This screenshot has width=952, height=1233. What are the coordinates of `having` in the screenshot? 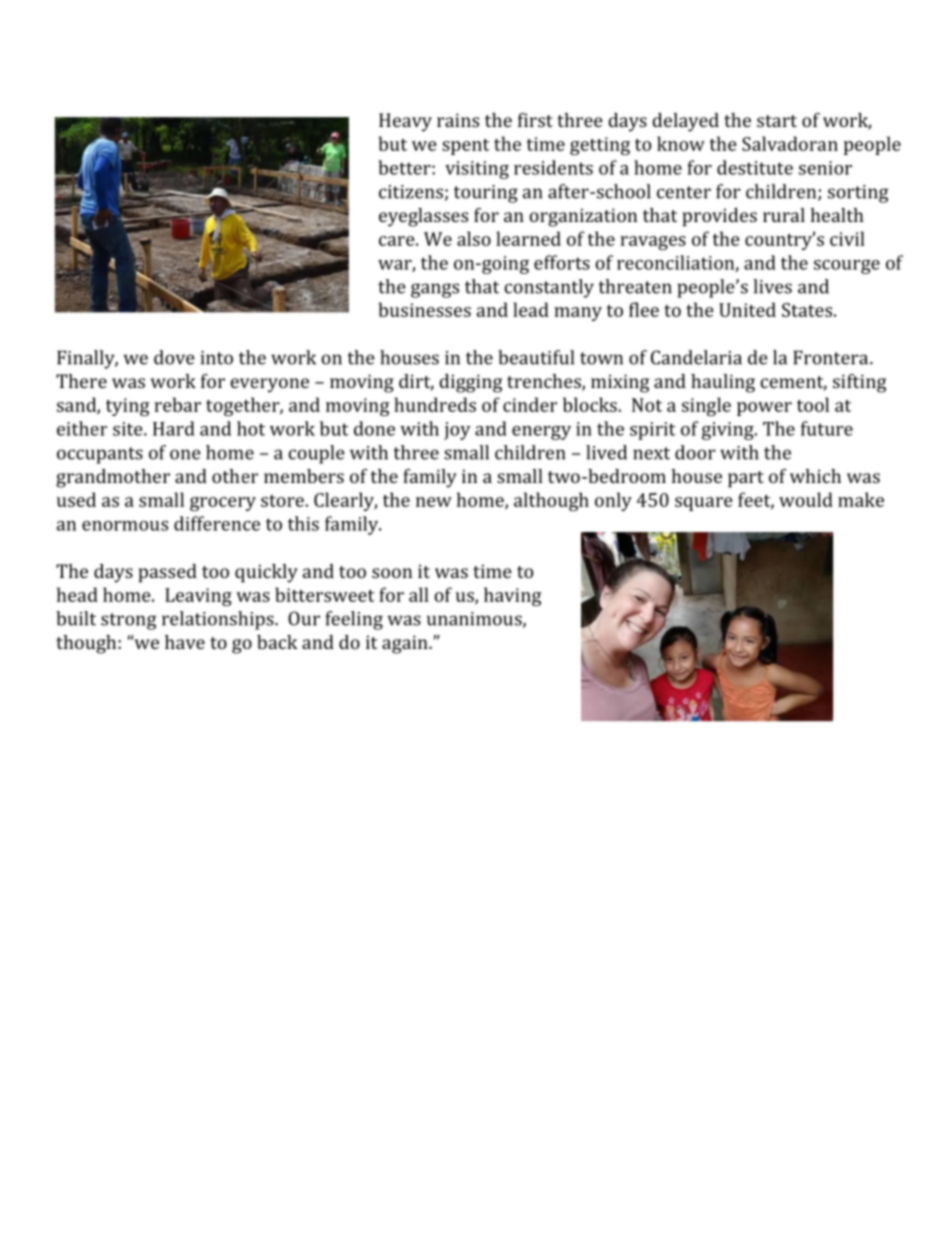 It's located at (512, 596).
